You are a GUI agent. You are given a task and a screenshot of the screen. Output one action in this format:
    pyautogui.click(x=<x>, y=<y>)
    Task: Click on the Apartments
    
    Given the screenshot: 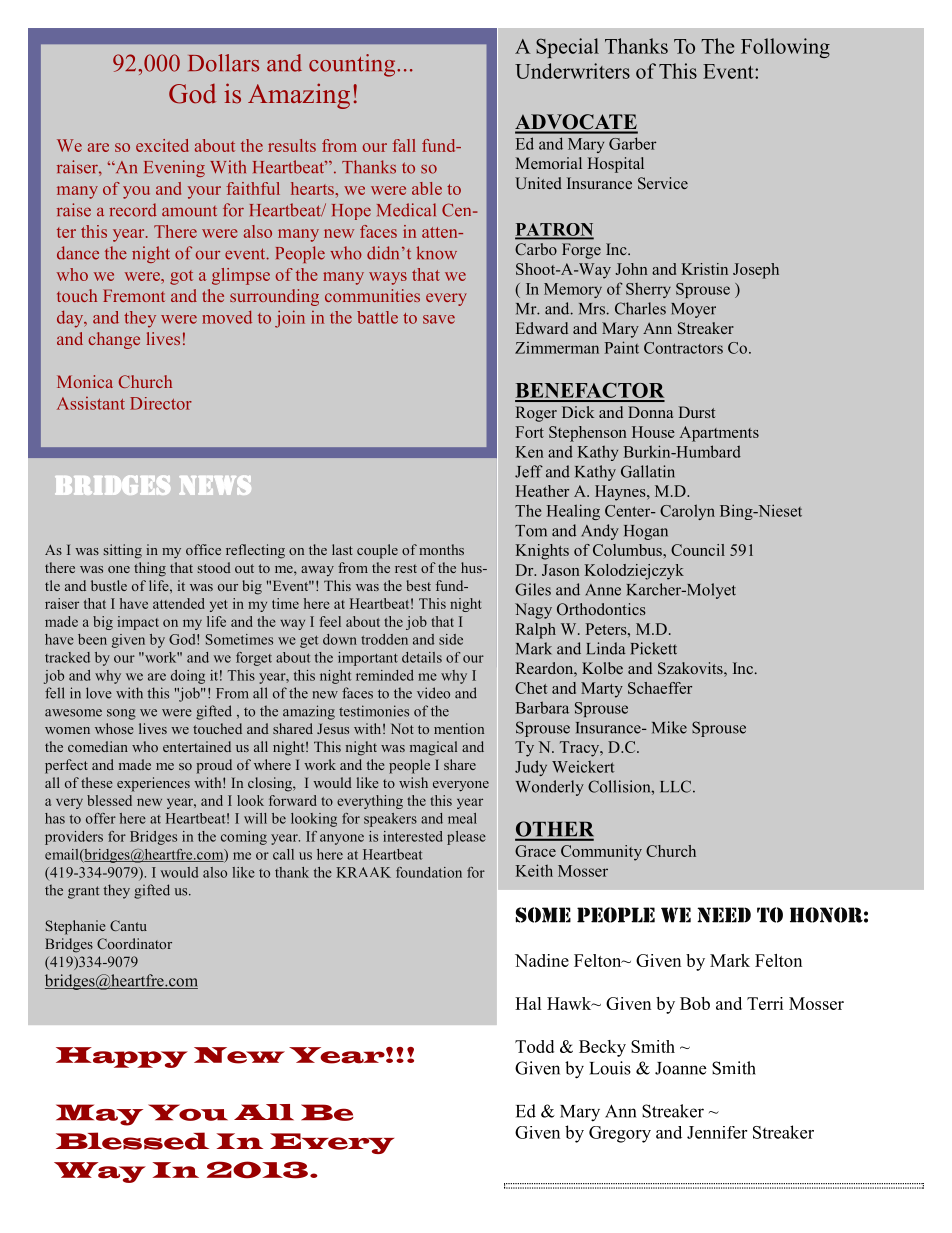 What is the action you would take?
    pyautogui.click(x=719, y=434)
